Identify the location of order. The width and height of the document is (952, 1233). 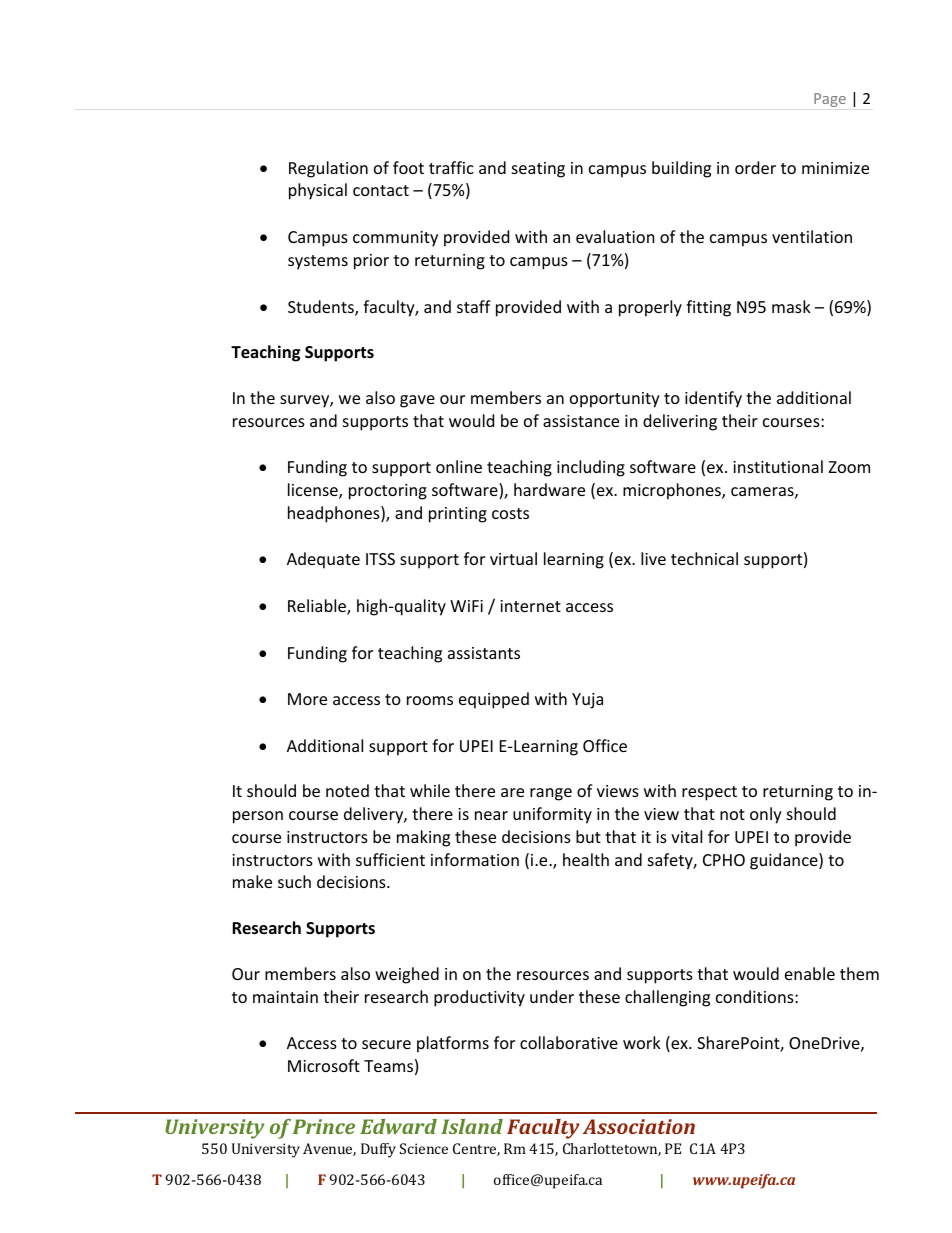
(755, 167).
